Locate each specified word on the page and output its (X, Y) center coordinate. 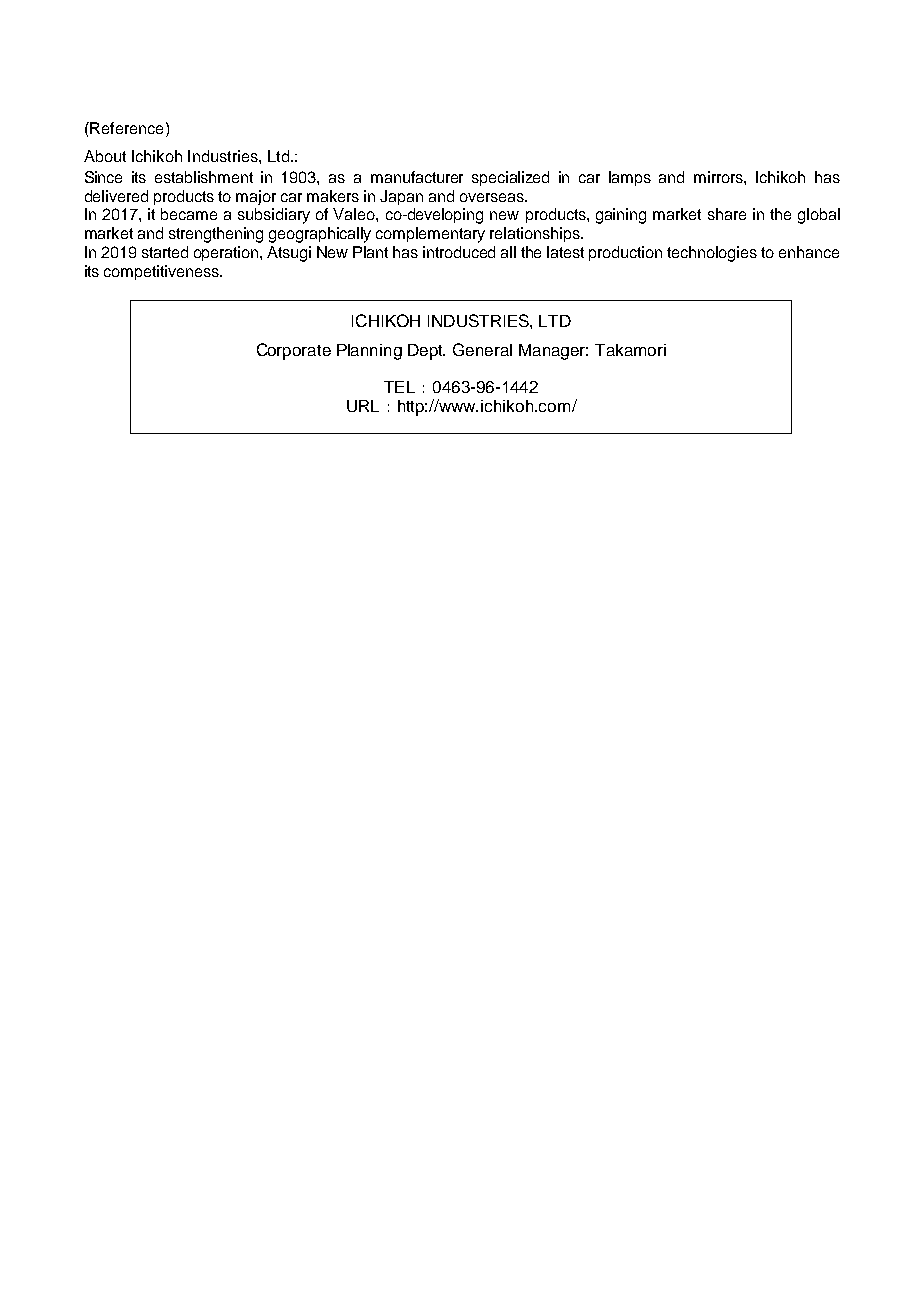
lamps (630, 178)
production (625, 253)
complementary (430, 235)
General (482, 349)
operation (227, 253)
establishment (204, 177)
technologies (712, 254)
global (819, 216)
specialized (510, 178)
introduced (459, 252)
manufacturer (417, 177)
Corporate (294, 351)
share (727, 214)
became (189, 214)
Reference (125, 128)
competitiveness (162, 272)
